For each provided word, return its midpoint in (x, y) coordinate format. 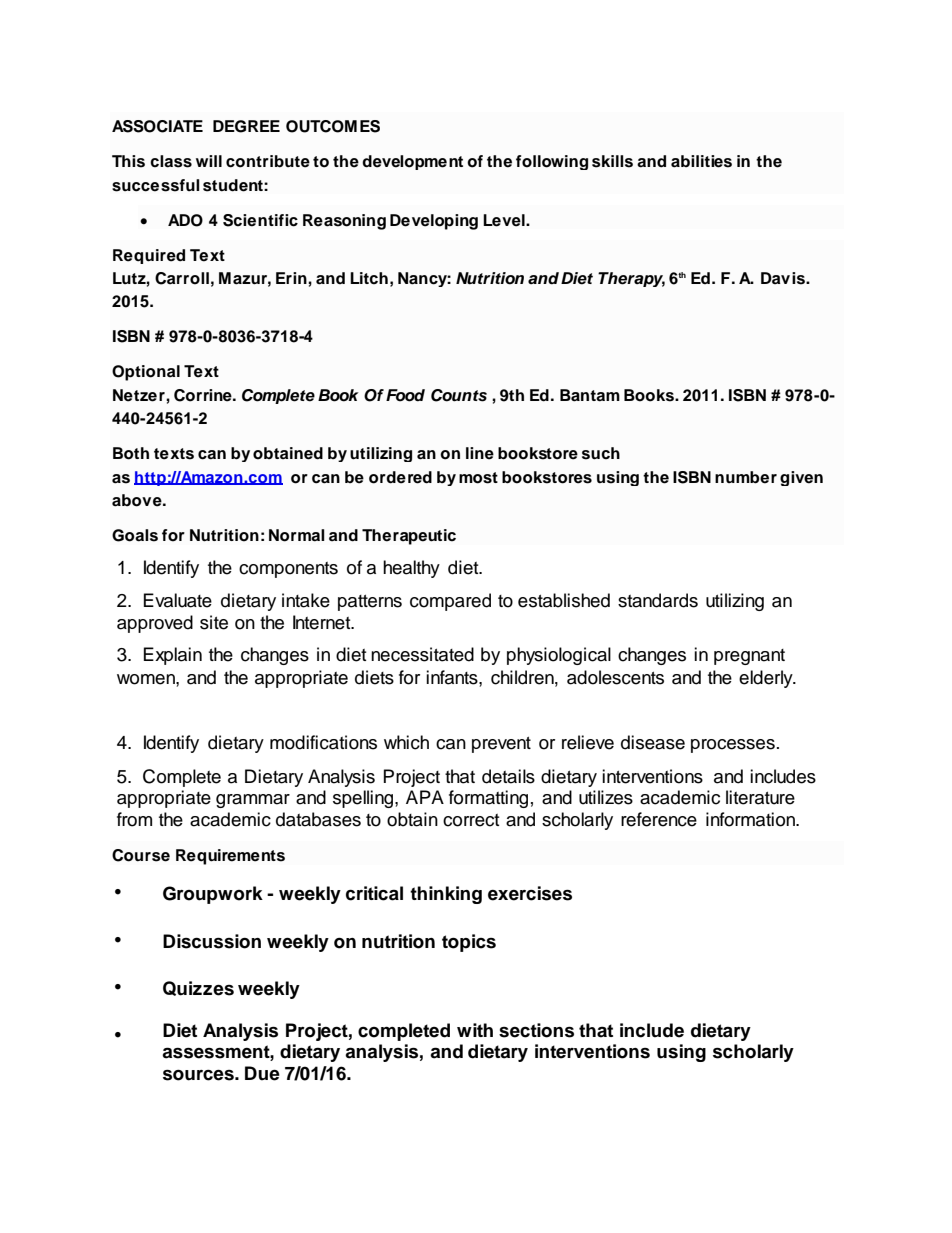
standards (658, 600)
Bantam (590, 395)
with (475, 1030)
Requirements (230, 857)
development (412, 162)
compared (450, 602)
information (752, 819)
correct (471, 820)
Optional (146, 373)
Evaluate (178, 600)
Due (262, 1073)
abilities (701, 161)
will (209, 161)
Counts (459, 395)
